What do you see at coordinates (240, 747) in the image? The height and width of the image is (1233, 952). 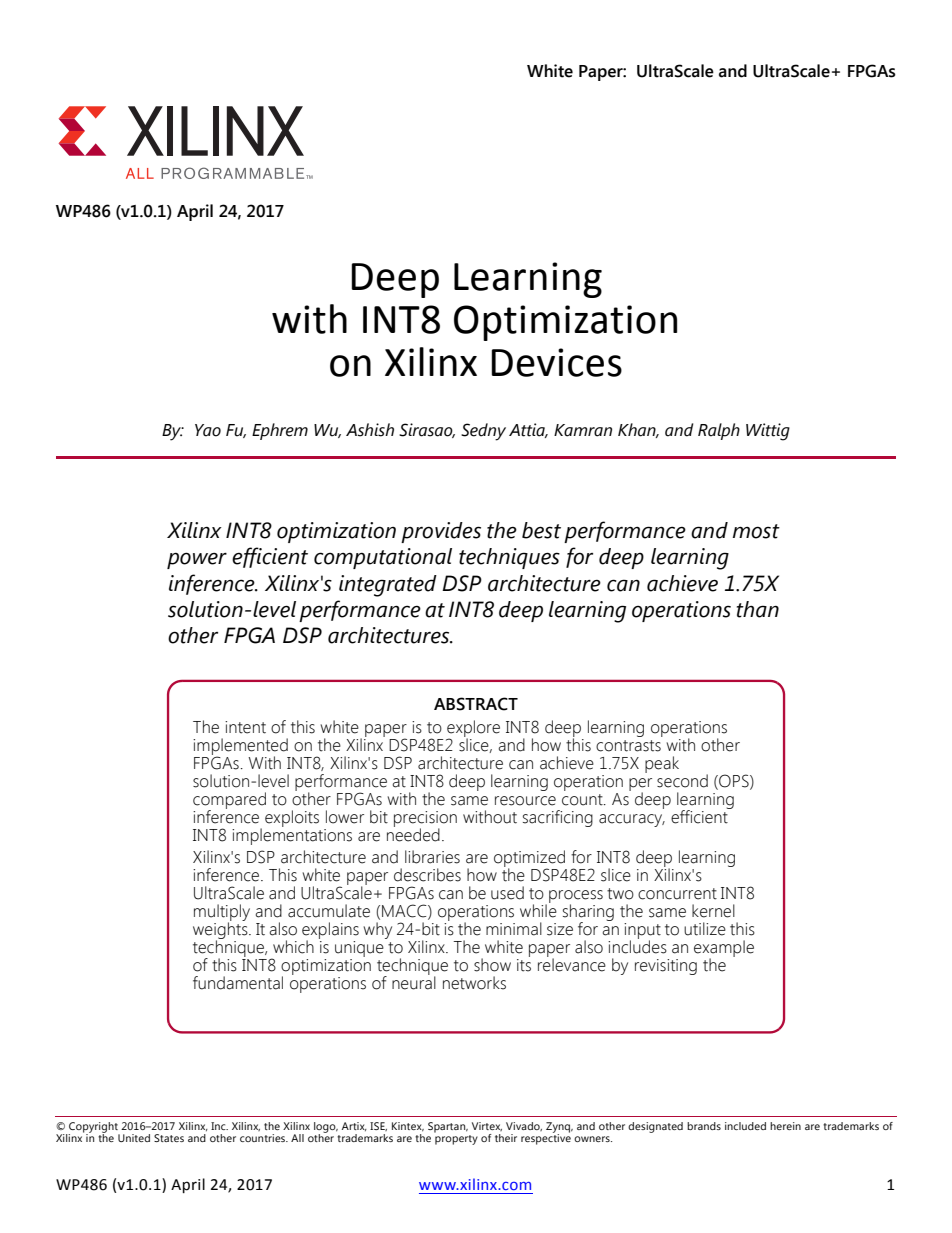 I see `implemented` at bounding box center [240, 747].
